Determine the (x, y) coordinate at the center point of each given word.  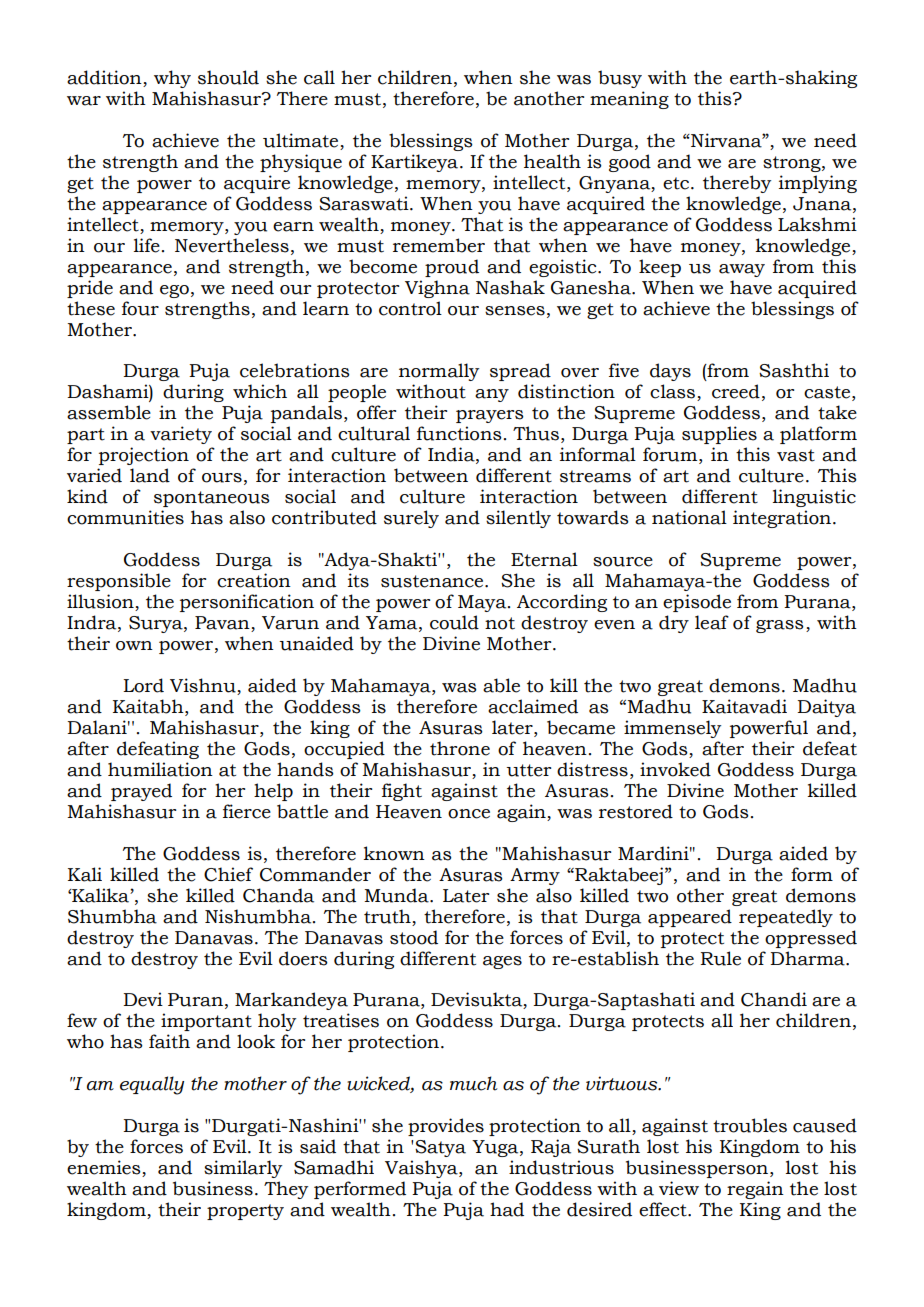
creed (736, 391)
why (172, 79)
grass (780, 626)
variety (181, 435)
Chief (228, 874)
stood (414, 937)
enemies (104, 1167)
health (552, 161)
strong (793, 164)
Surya (157, 624)
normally (439, 372)
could (454, 622)
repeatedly (786, 918)
